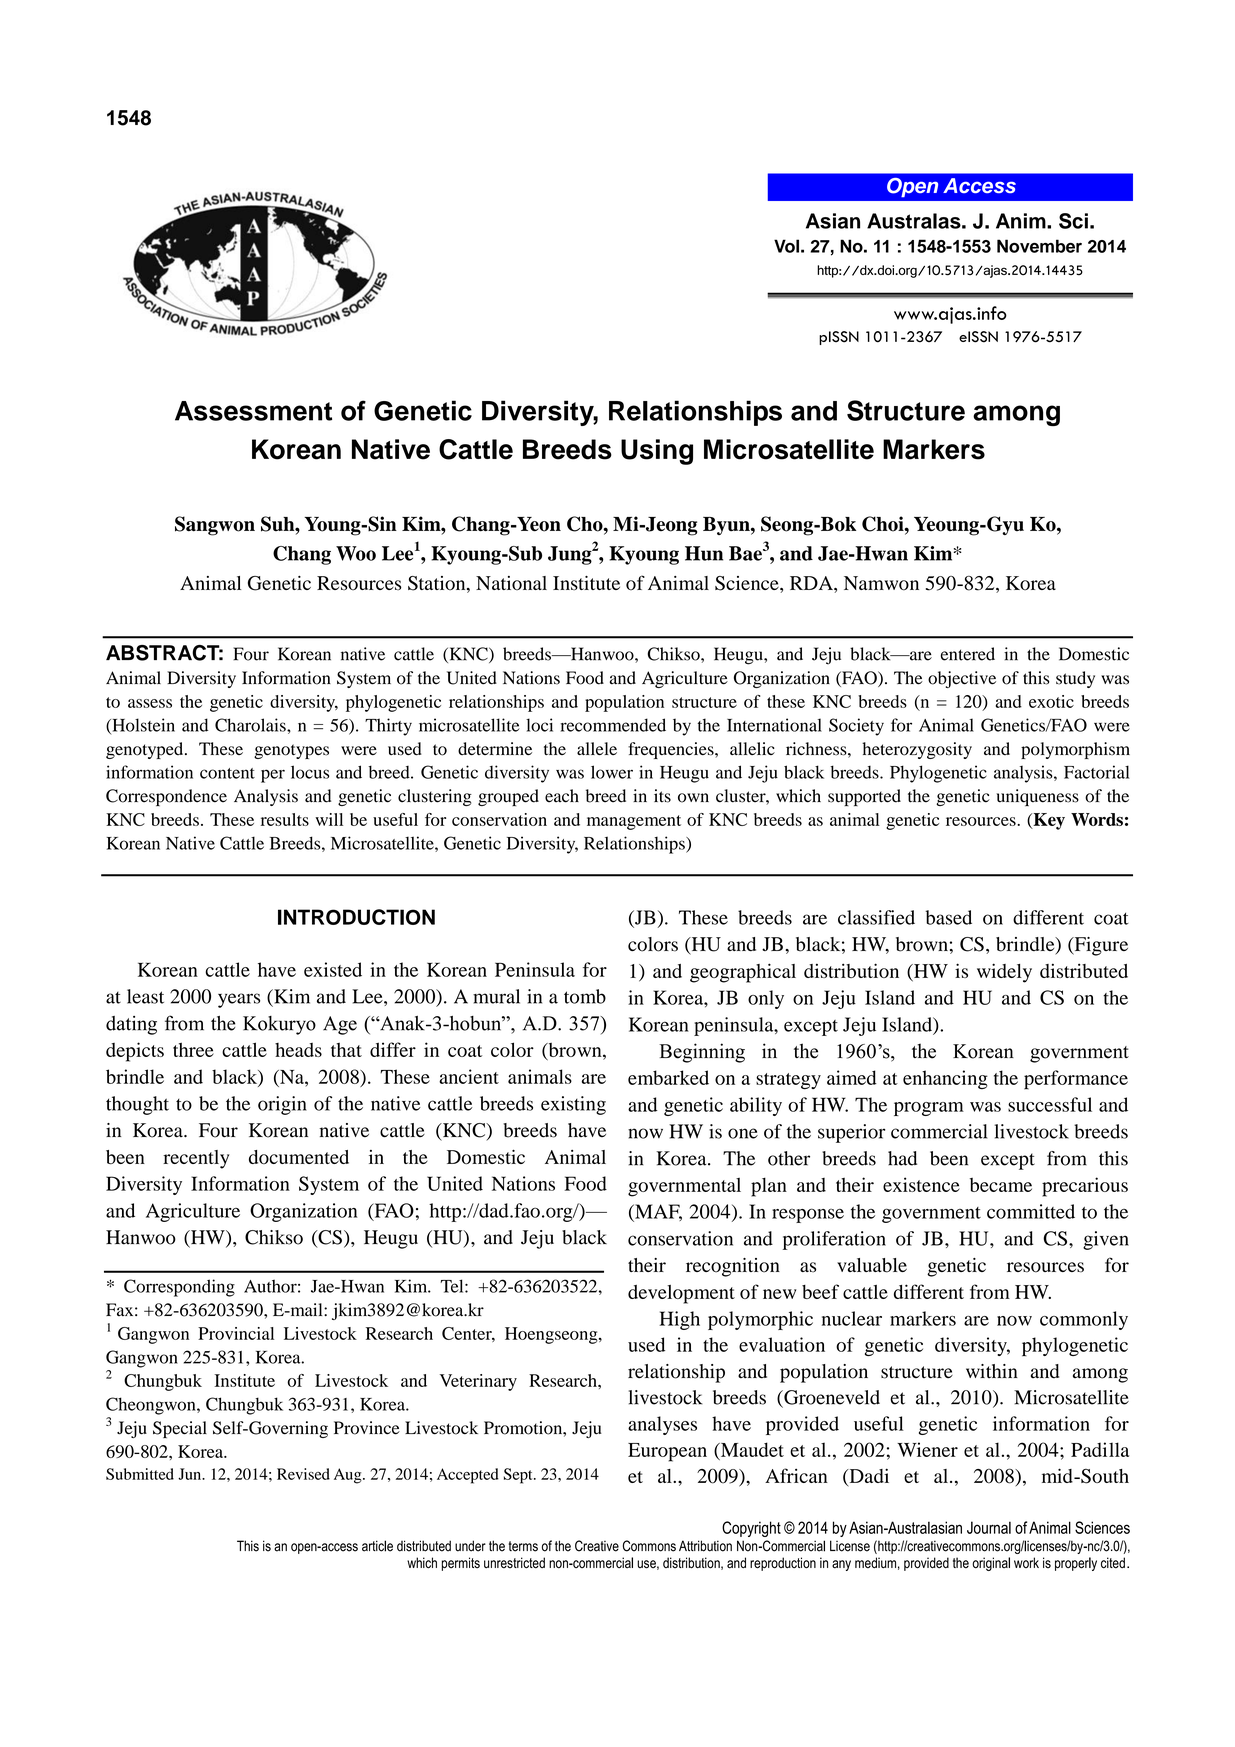 The height and width of the screenshot is (1747, 1235). Describe the element at coordinates (1031, 1211) in the screenshot. I see `committed` at that location.
